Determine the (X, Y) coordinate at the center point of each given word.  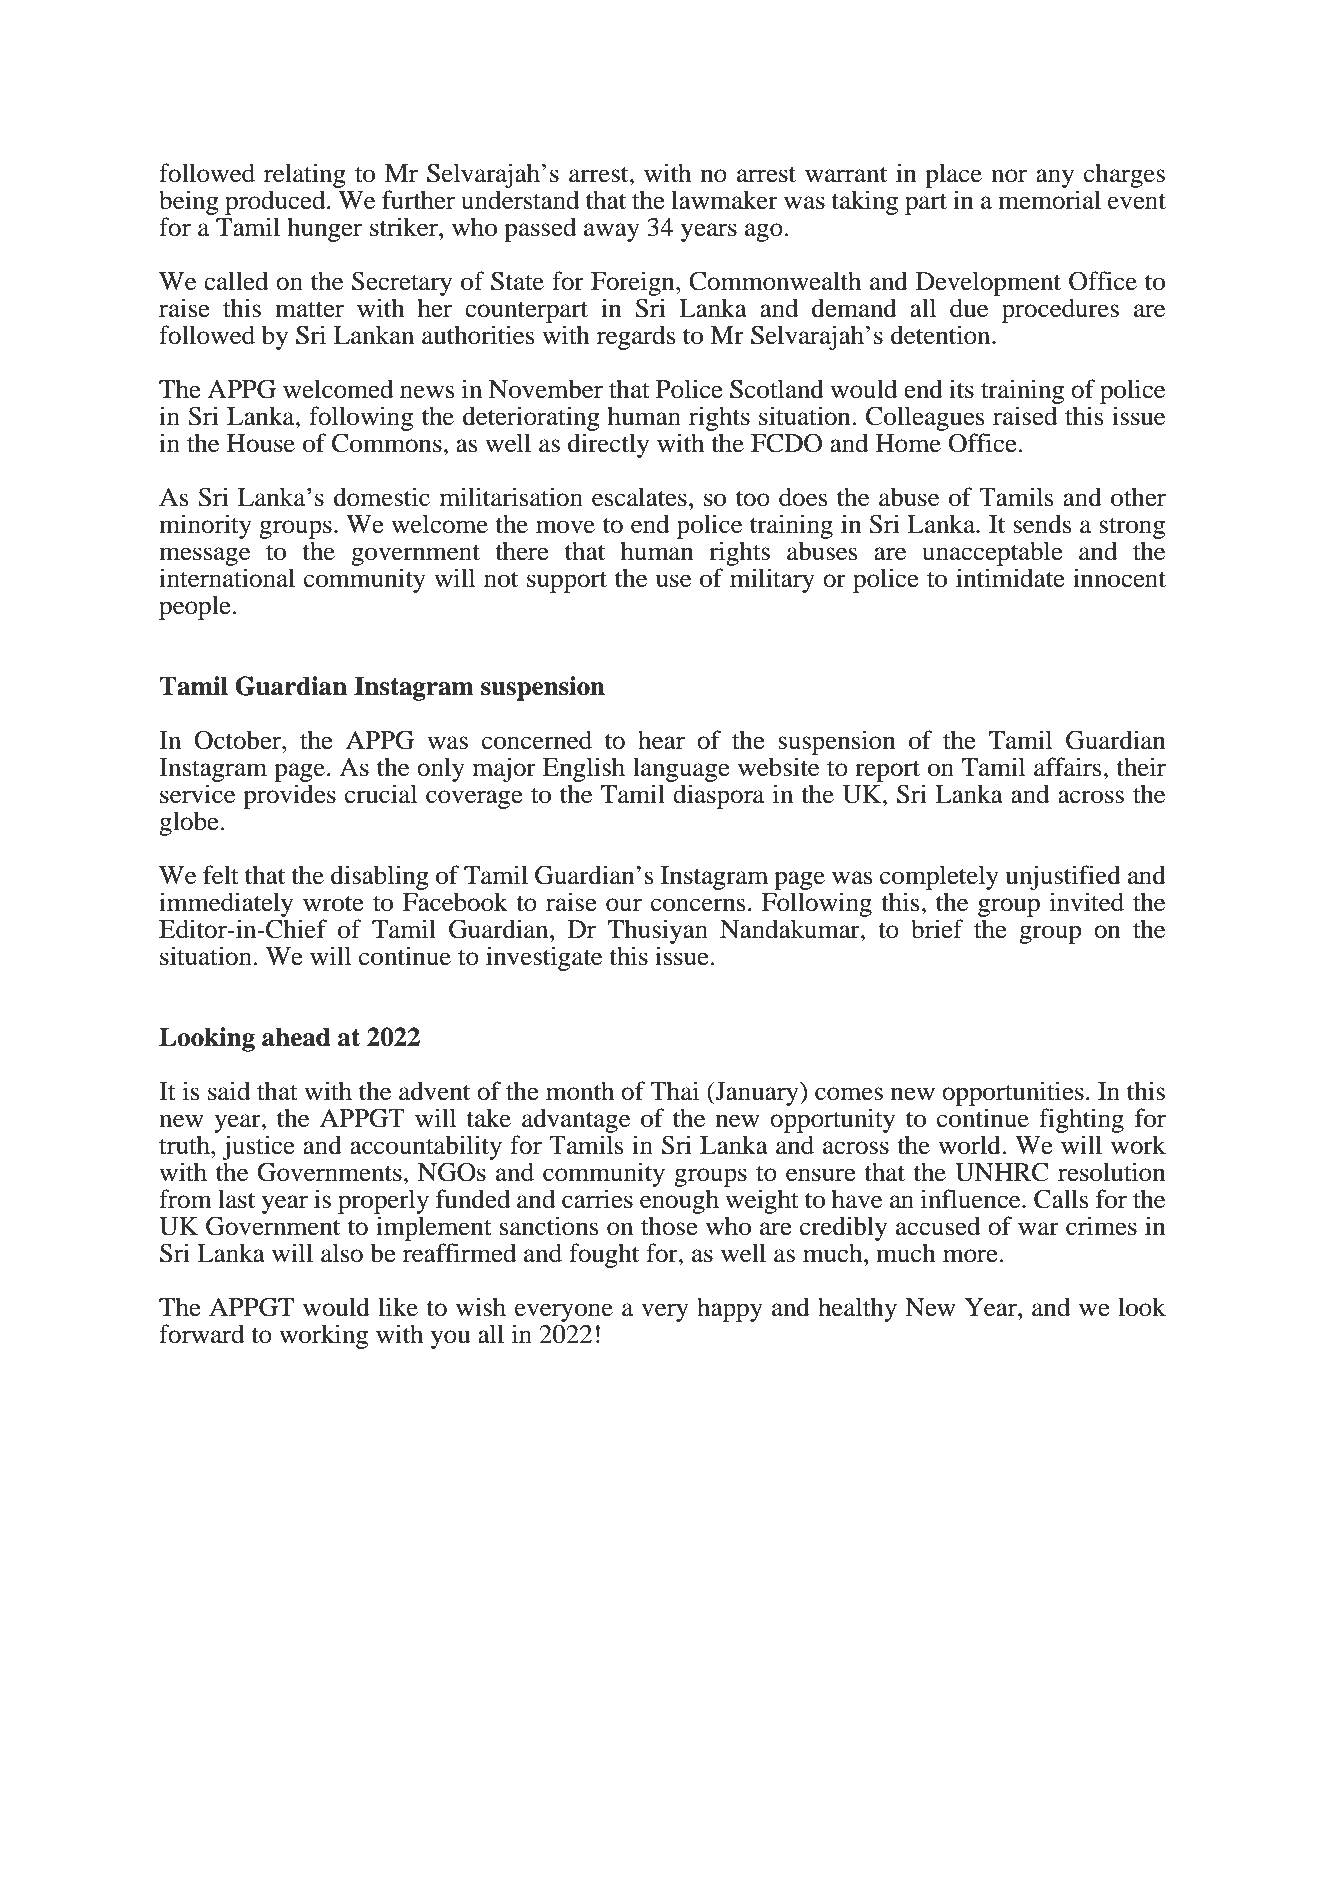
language (681, 769)
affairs (1069, 767)
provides (289, 796)
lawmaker (724, 200)
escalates (639, 497)
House (261, 443)
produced (276, 202)
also (342, 1253)
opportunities (1013, 1095)
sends (1042, 524)
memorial (1049, 200)
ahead (296, 1037)
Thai (674, 1091)
